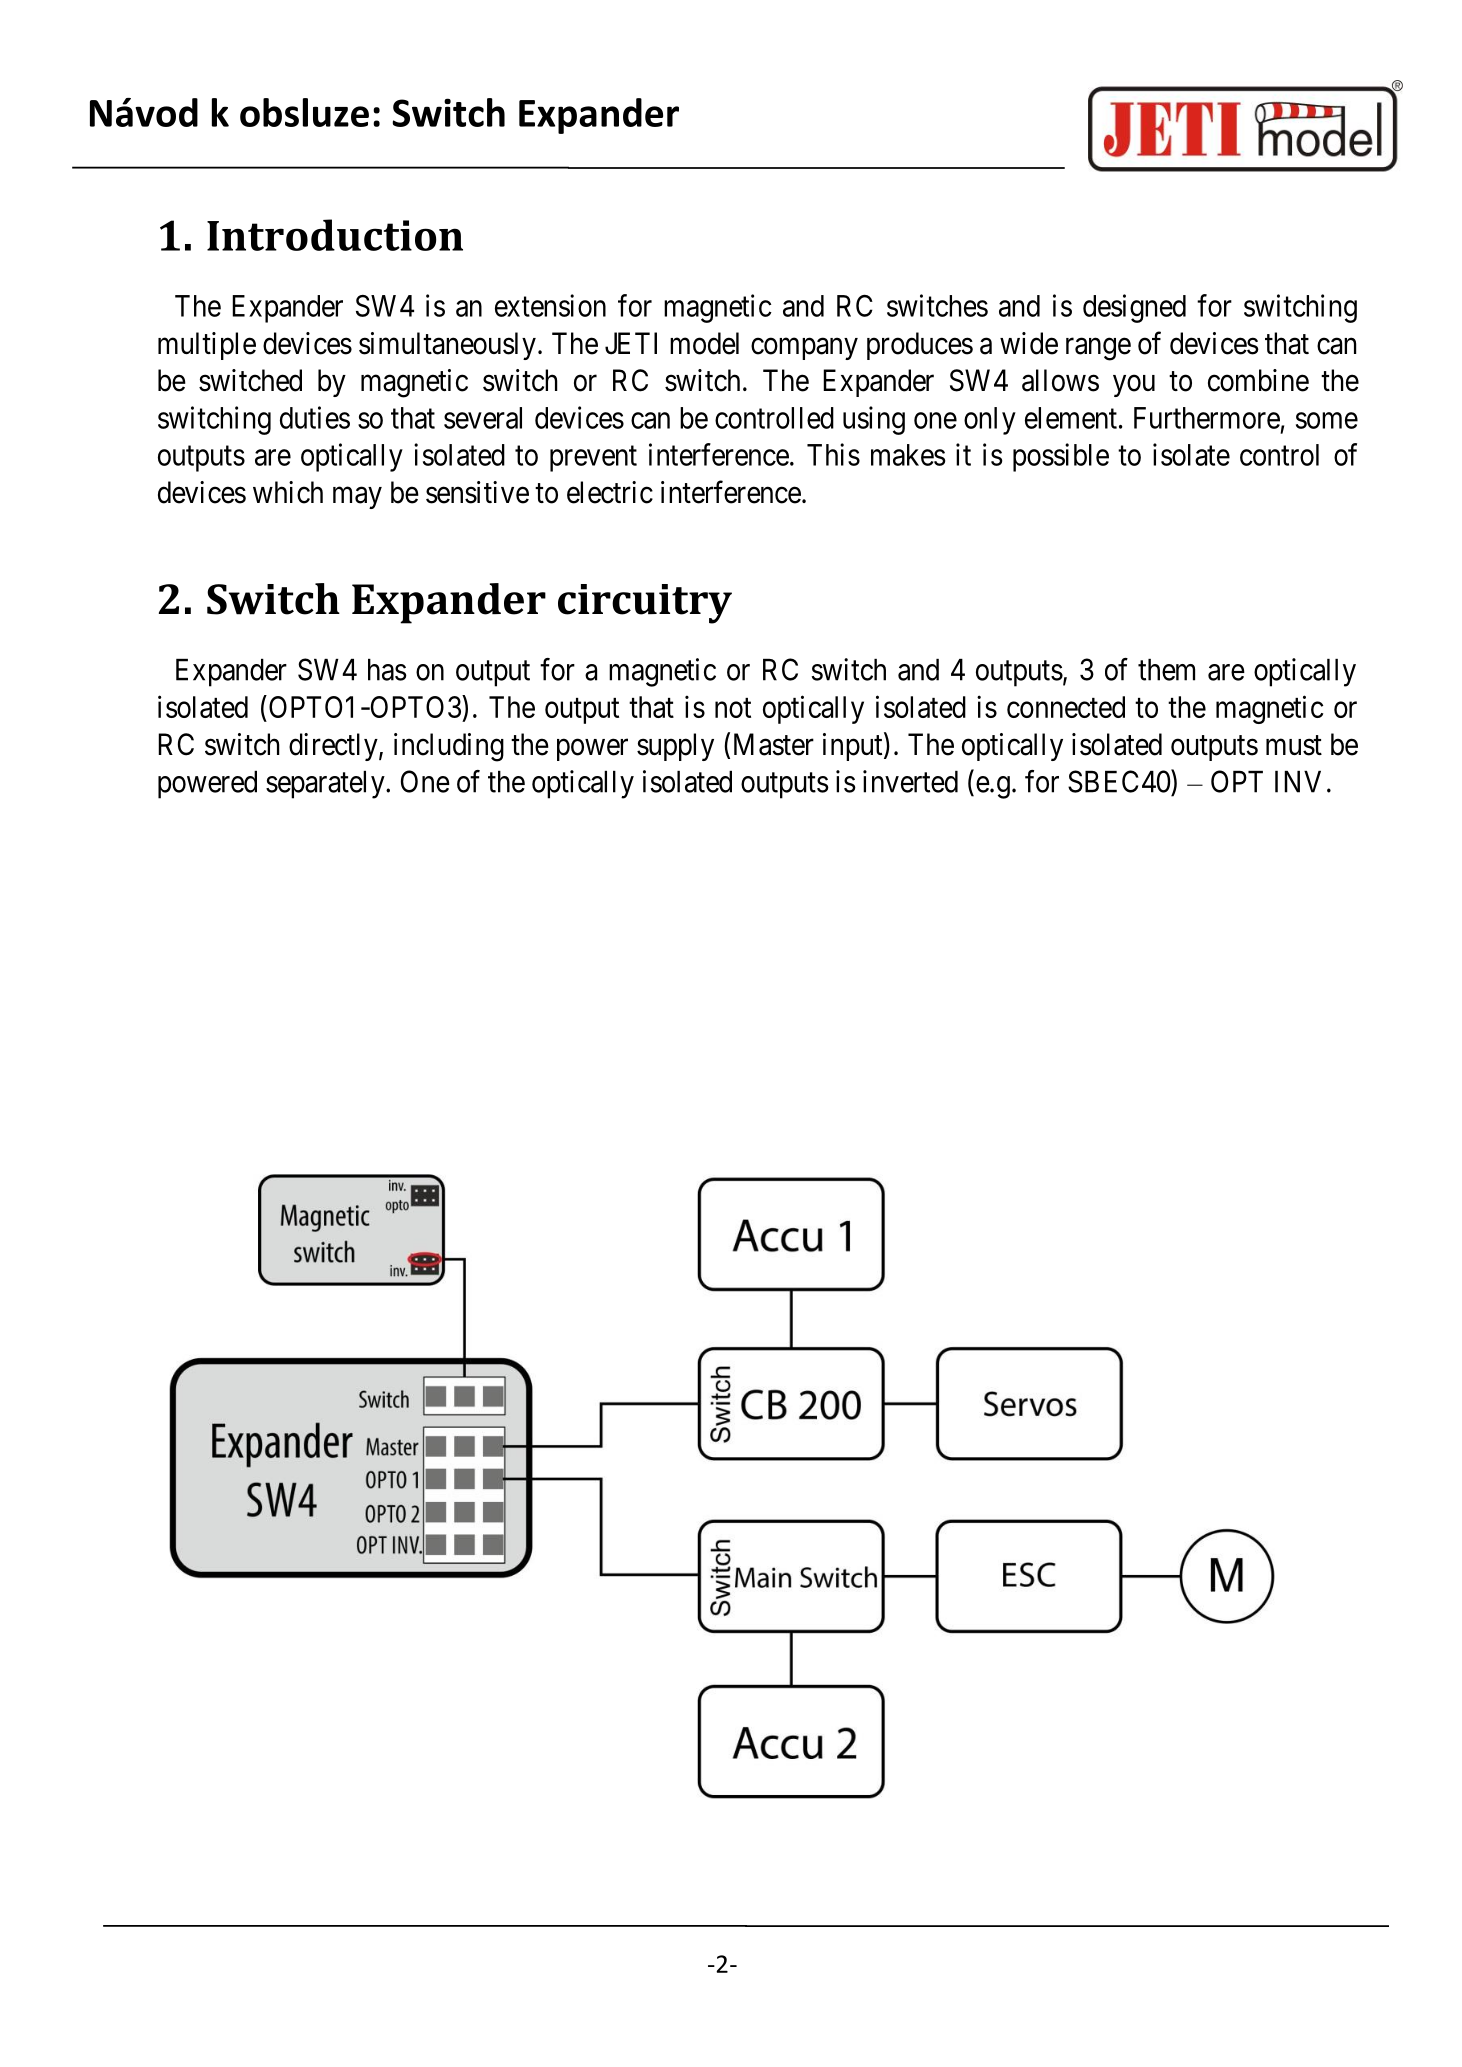  Describe the element at coordinates (645, 604) in the page. I see `circuitry` at that location.
